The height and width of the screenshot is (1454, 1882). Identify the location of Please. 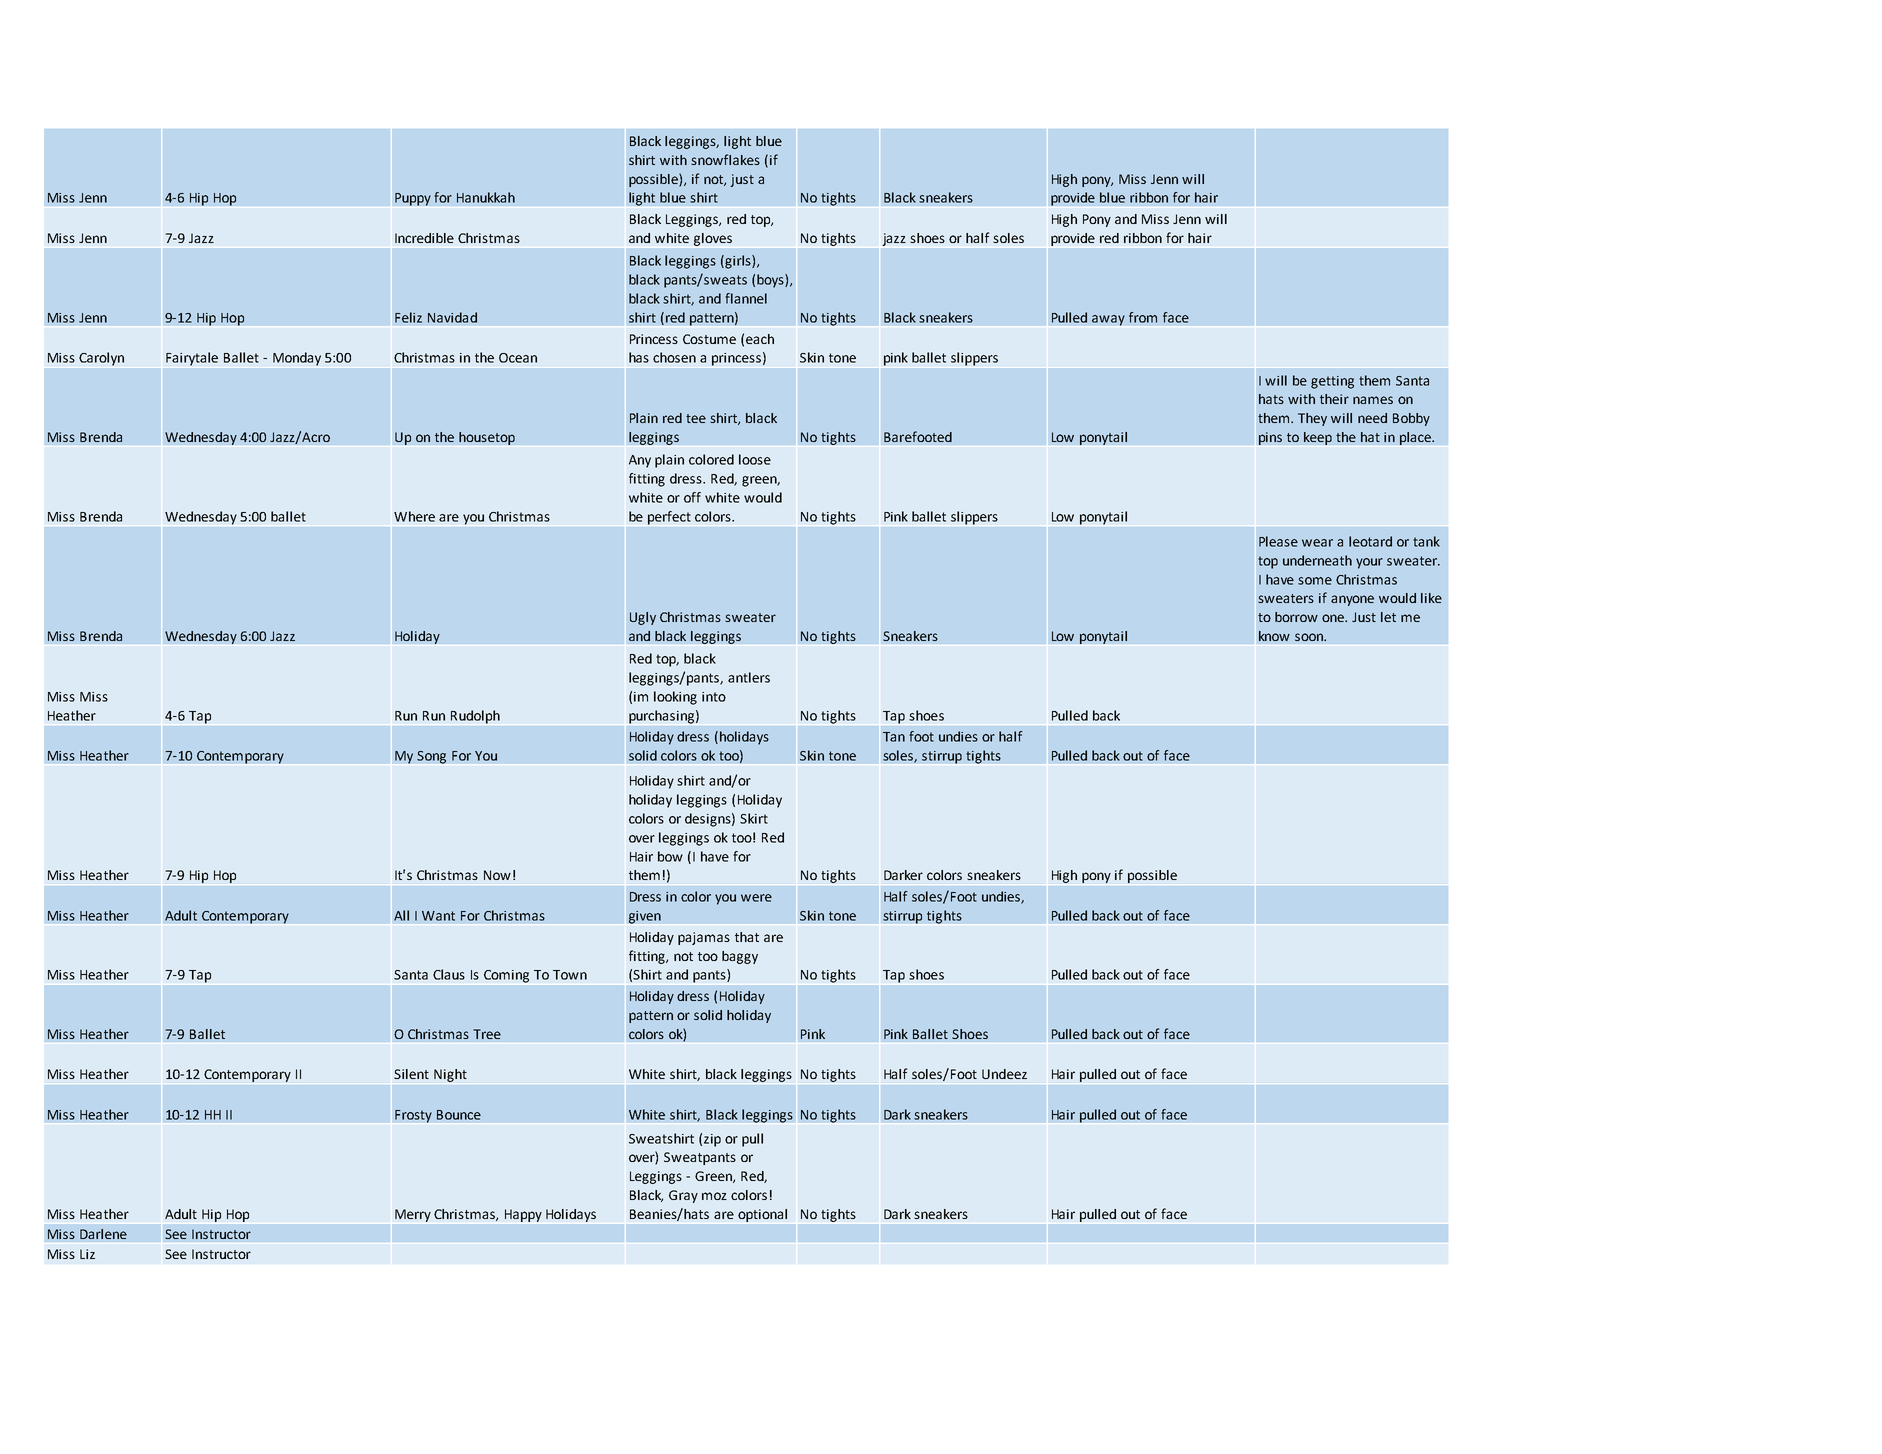
(1278, 541).
